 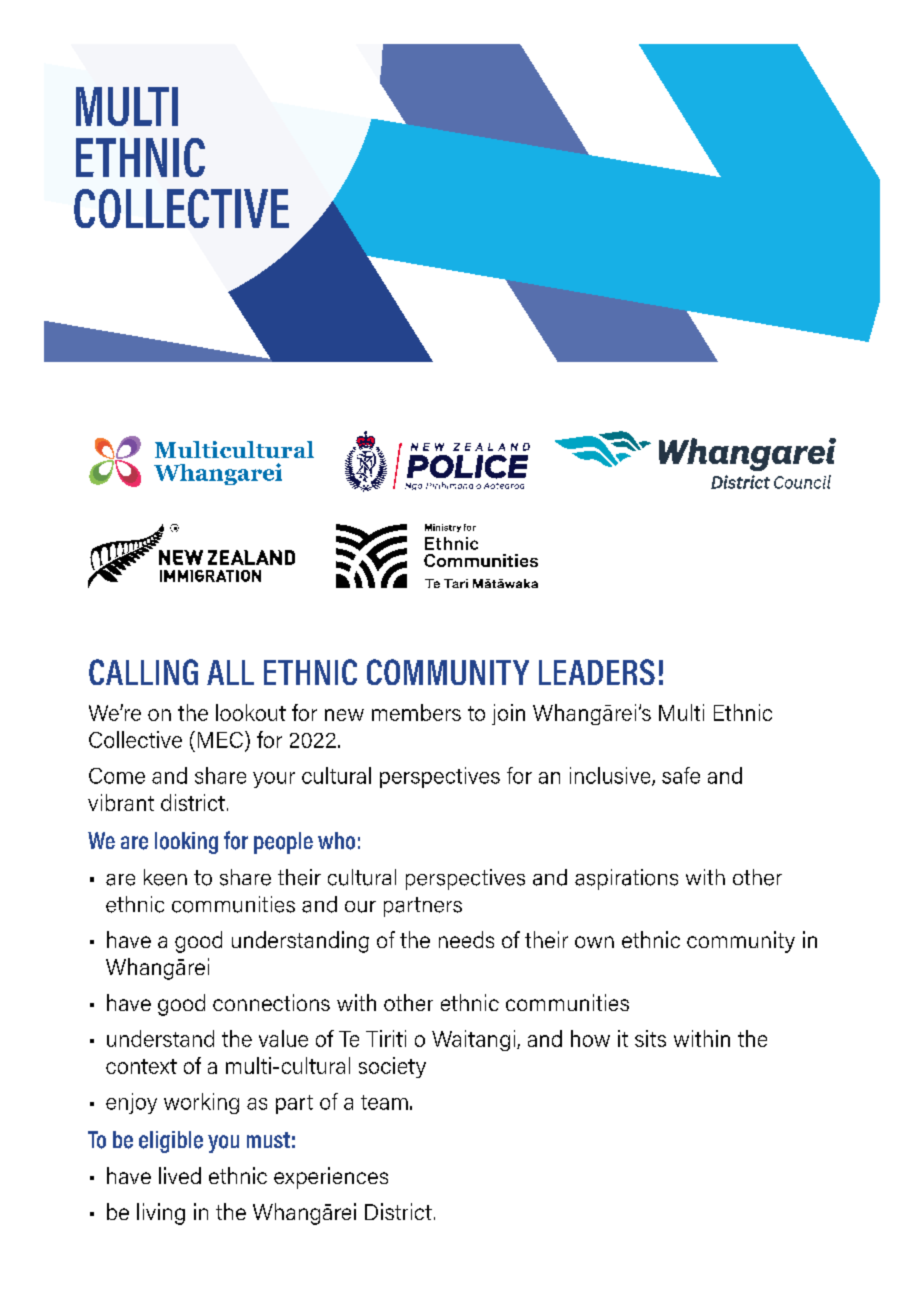 I want to click on how, so click(x=590, y=1038).
